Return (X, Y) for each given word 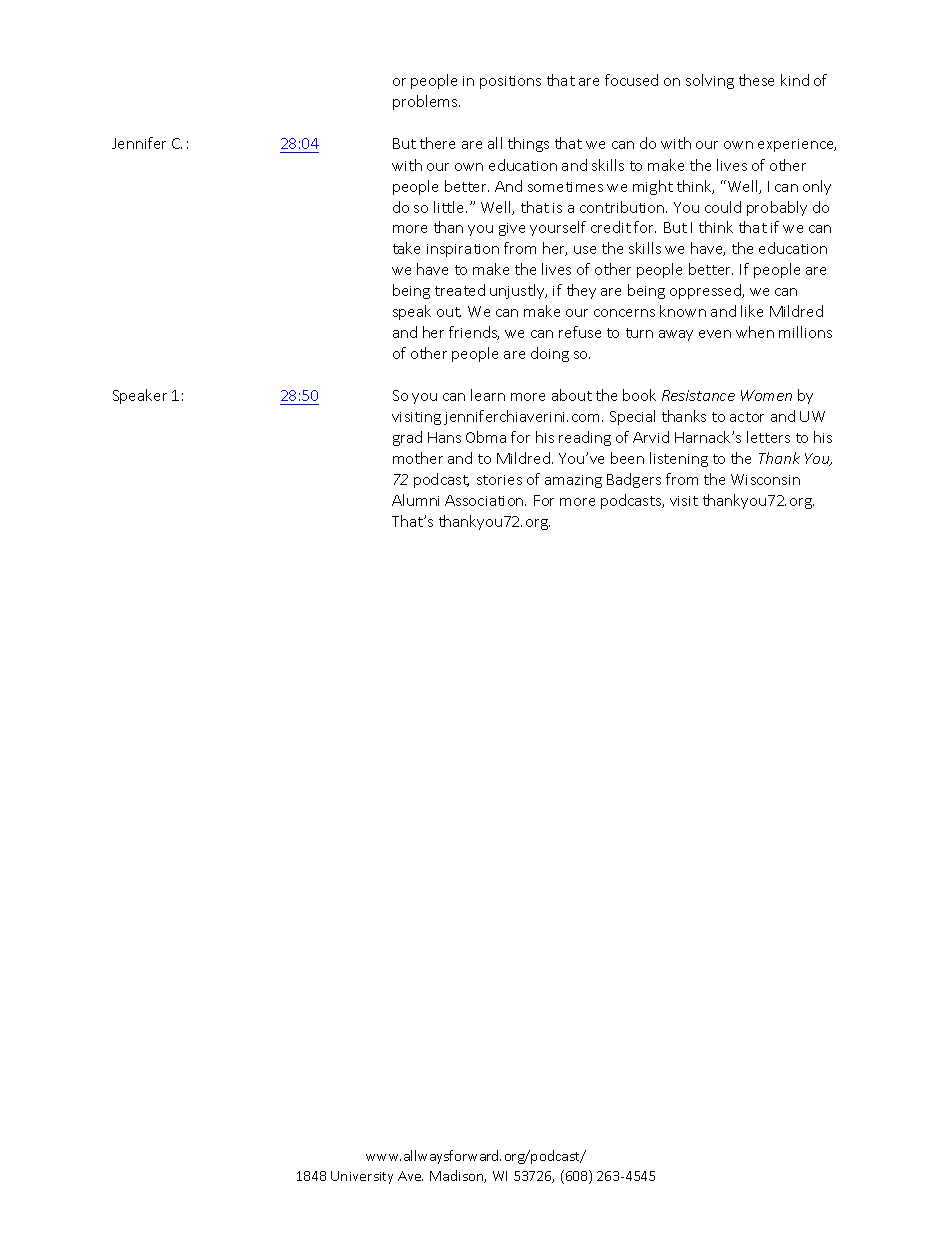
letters (768, 437)
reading (585, 438)
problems (426, 102)
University (362, 1177)
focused (631, 80)
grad (407, 438)
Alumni (415, 500)
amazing (573, 481)
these (756, 80)
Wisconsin (765, 479)
